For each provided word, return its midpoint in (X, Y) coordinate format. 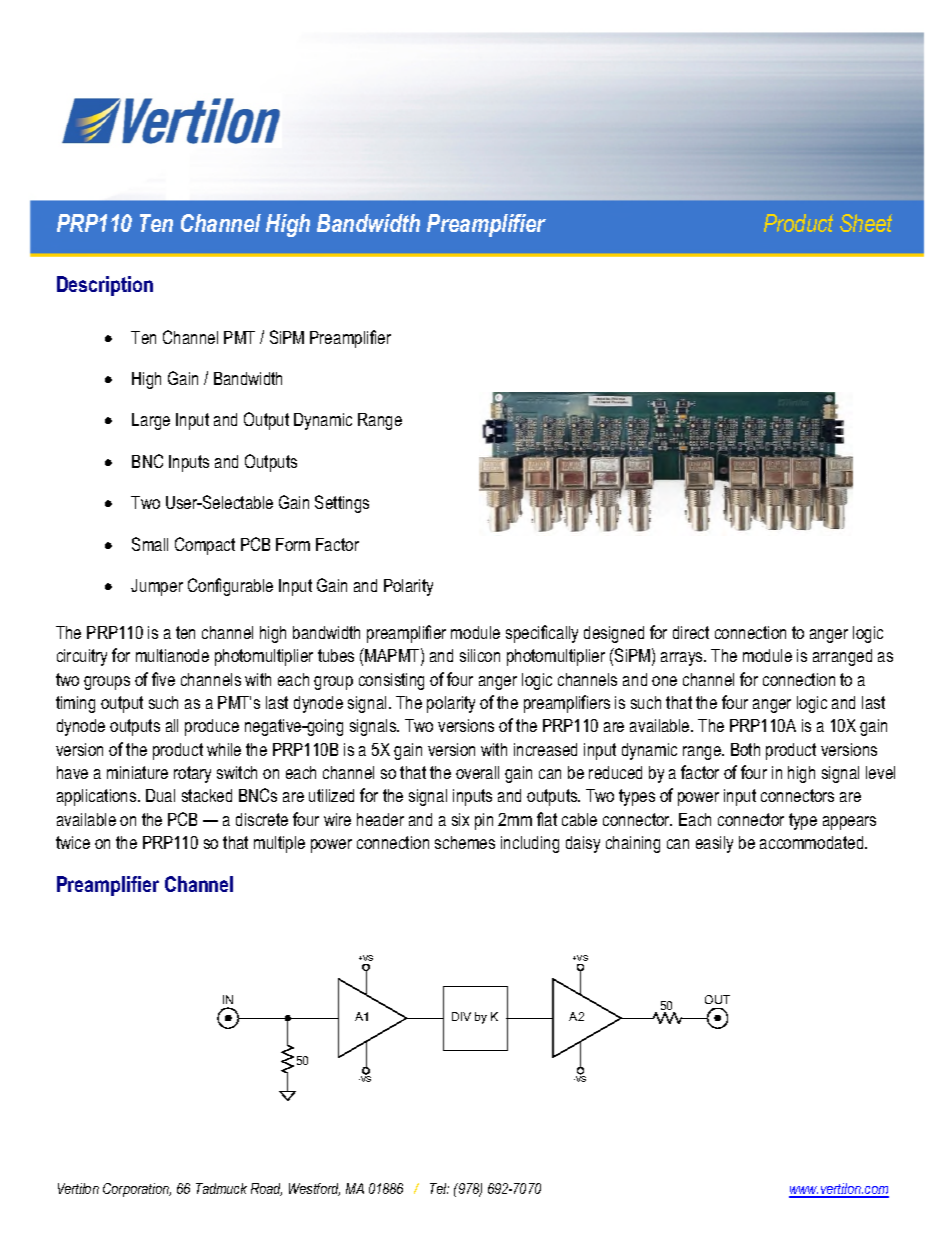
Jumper (157, 587)
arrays (683, 659)
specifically (542, 634)
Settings (342, 504)
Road (266, 1189)
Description (105, 286)
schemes (465, 842)
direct (691, 632)
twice (73, 842)
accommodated (813, 842)
